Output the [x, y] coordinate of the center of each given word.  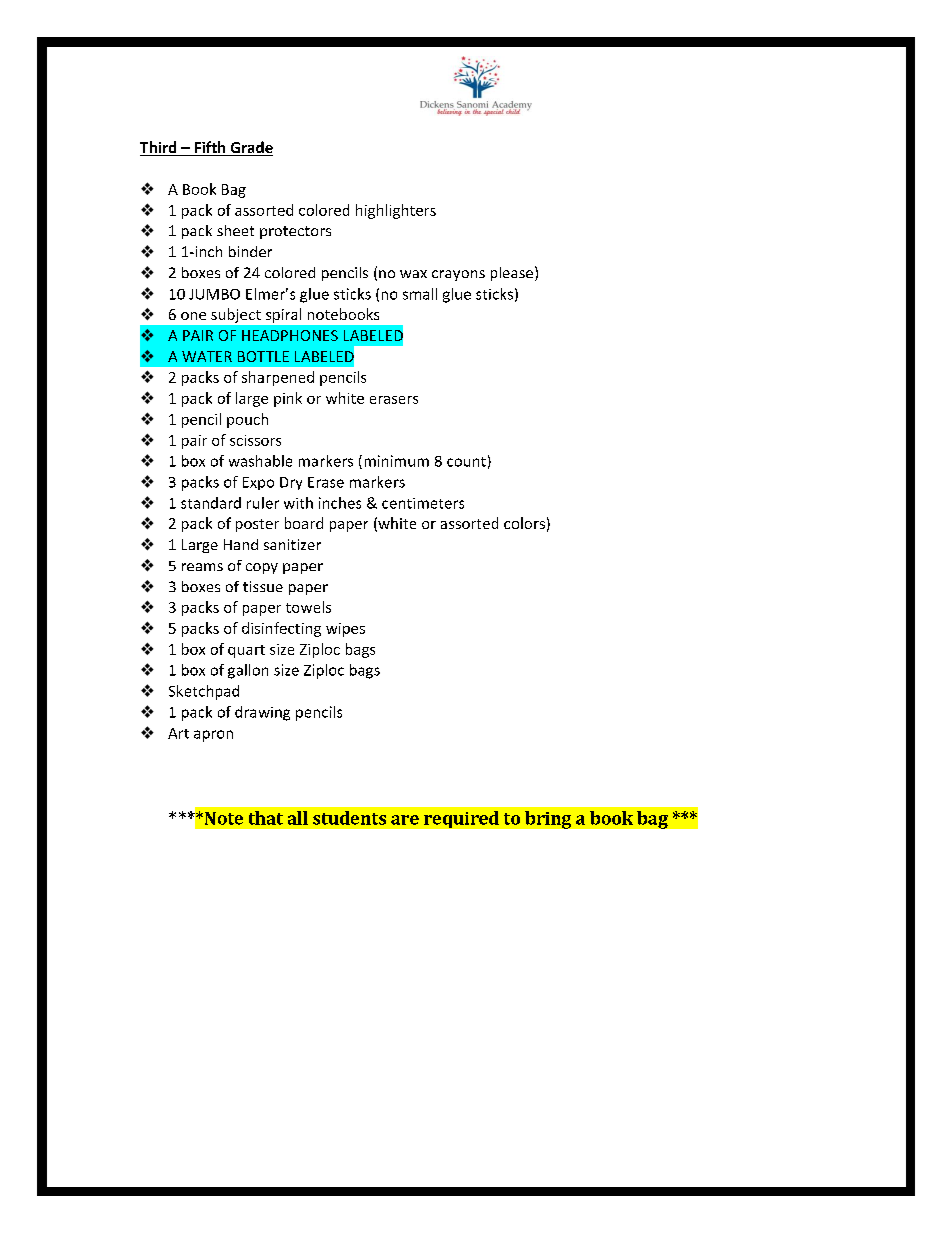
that [266, 818]
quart [246, 651]
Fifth [210, 148]
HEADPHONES [290, 335]
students [349, 818]
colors [524, 523]
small [420, 294]
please [513, 273]
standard [211, 503]
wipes [345, 630]
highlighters [396, 211]
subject [236, 315]
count [466, 462]
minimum [397, 461]
